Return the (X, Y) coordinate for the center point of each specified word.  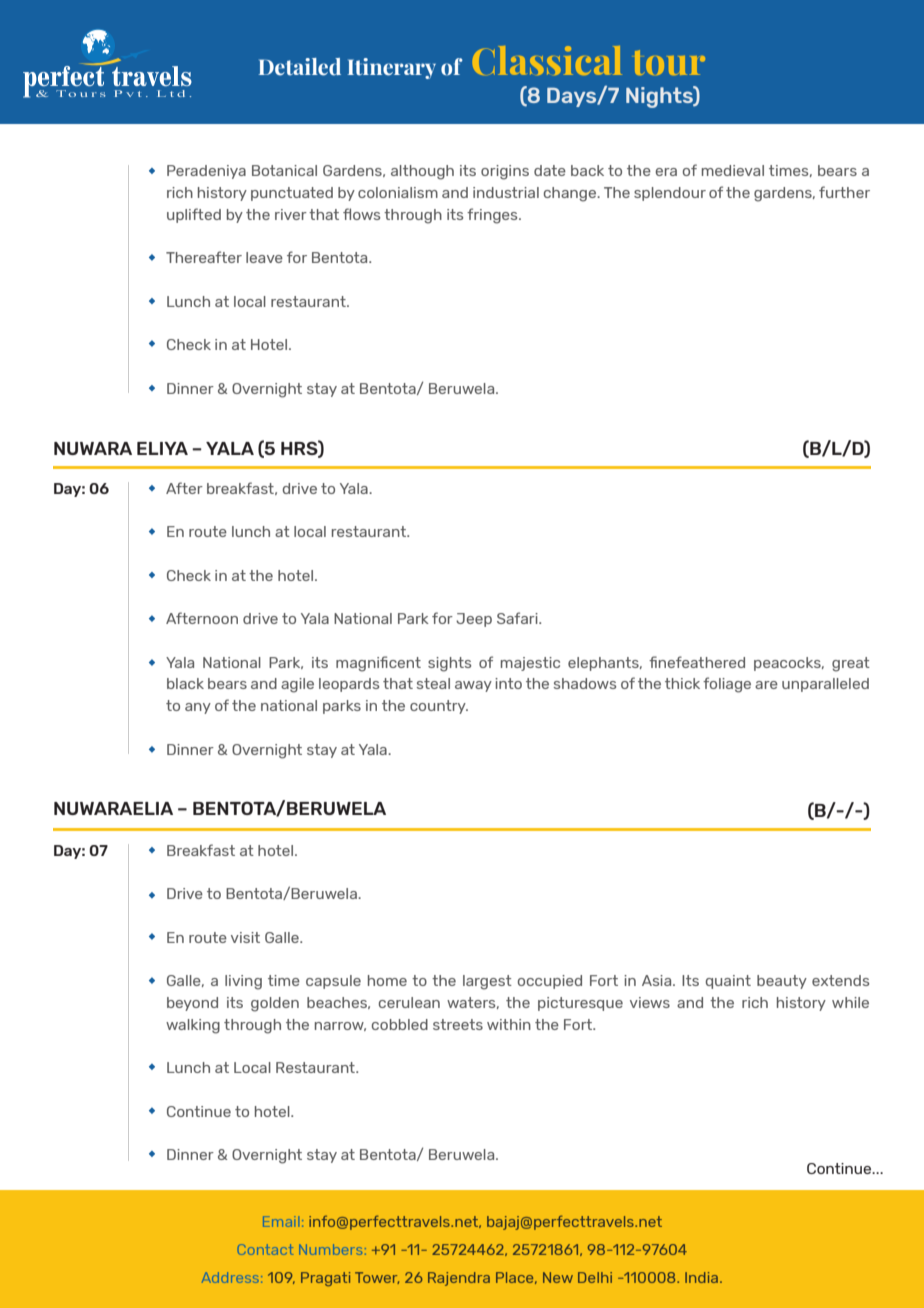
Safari (518, 618)
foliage (727, 685)
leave (264, 257)
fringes (493, 216)
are (766, 685)
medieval (733, 170)
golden (275, 1004)
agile (297, 685)
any (198, 708)
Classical (547, 60)
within (509, 1024)
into (508, 683)
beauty (782, 982)
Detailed (299, 67)
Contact (265, 1249)
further (844, 192)
